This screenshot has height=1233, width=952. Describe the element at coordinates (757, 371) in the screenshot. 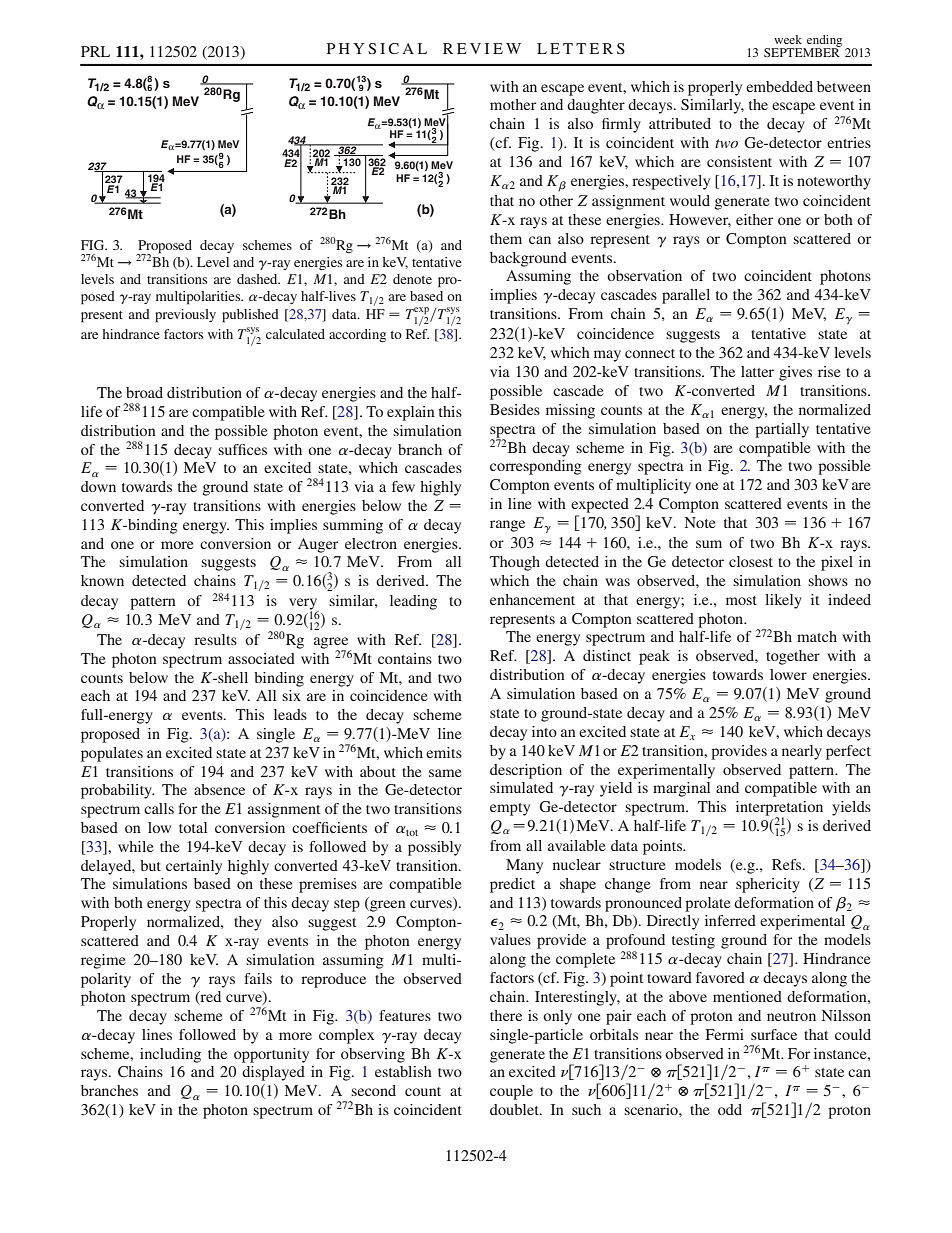

I see `latter` at that location.
